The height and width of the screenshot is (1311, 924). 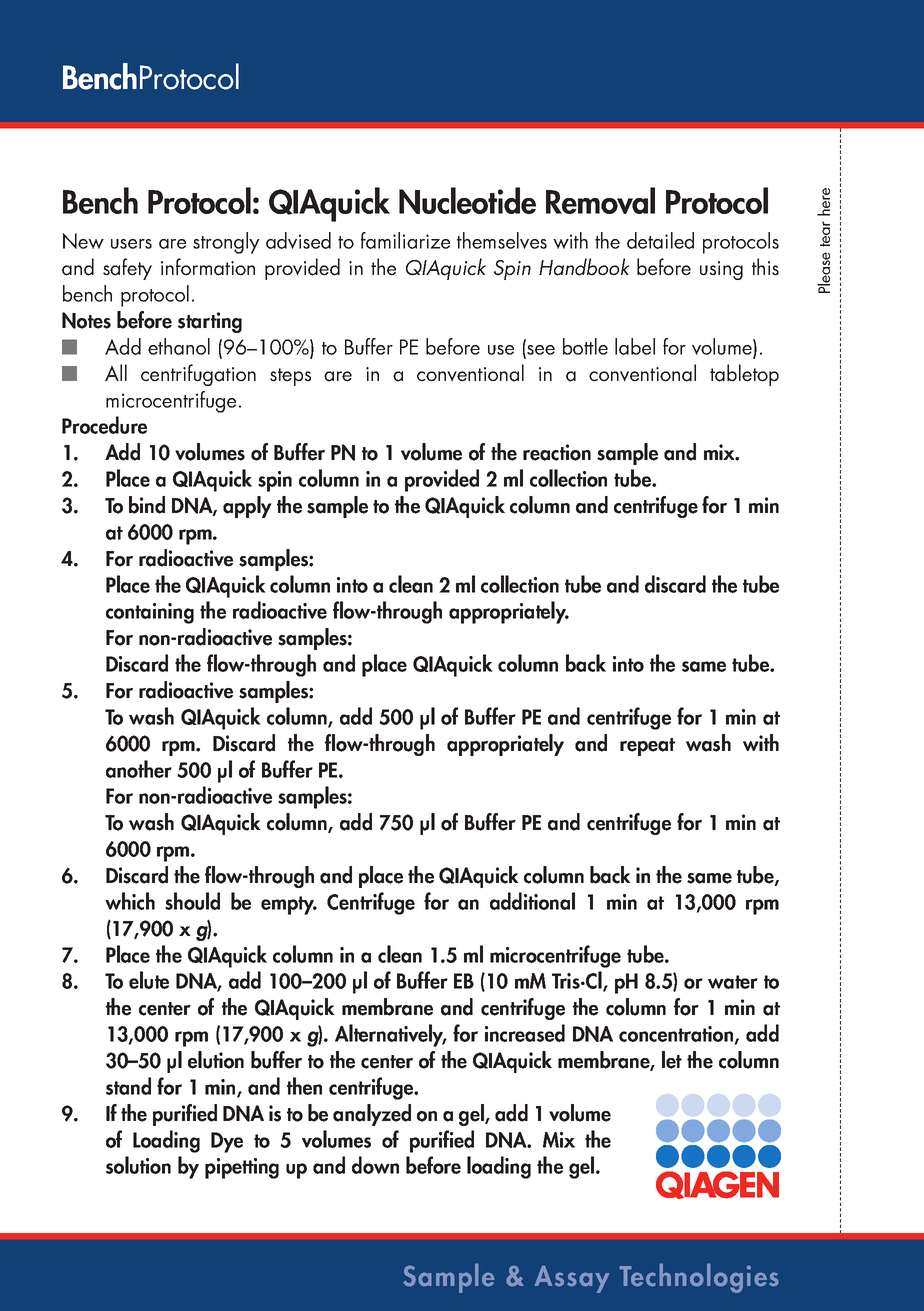 What do you see at coordinates (138, 1165) in the screenshot?
I see `solution` at bounding box center [138, 1165].
